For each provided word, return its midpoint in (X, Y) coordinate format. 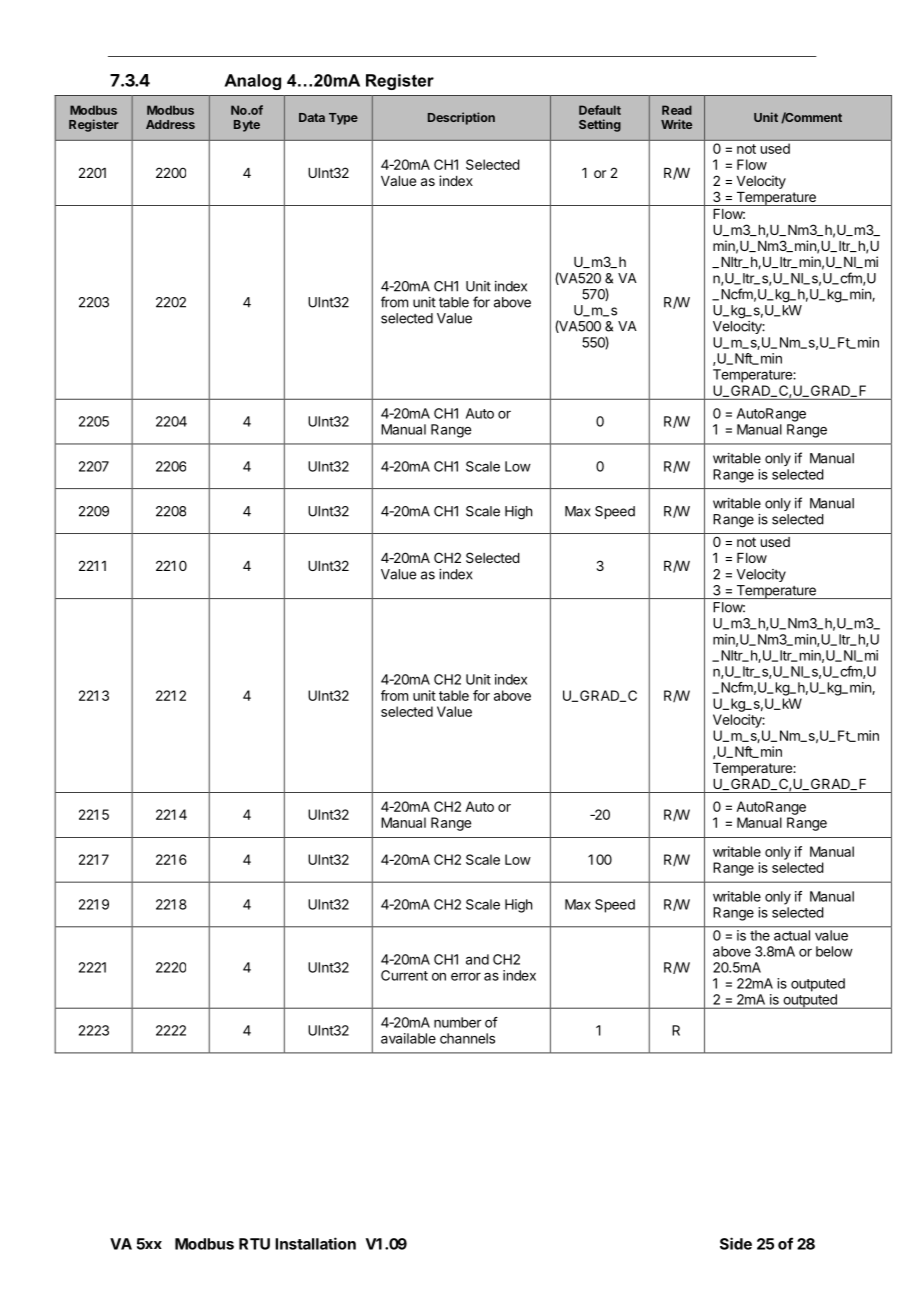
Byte (247, 126)
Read (677, 110)
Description (461, 118)
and (477, 959)
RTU (254, 1244)
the (760, 935)
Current (404, 975)
